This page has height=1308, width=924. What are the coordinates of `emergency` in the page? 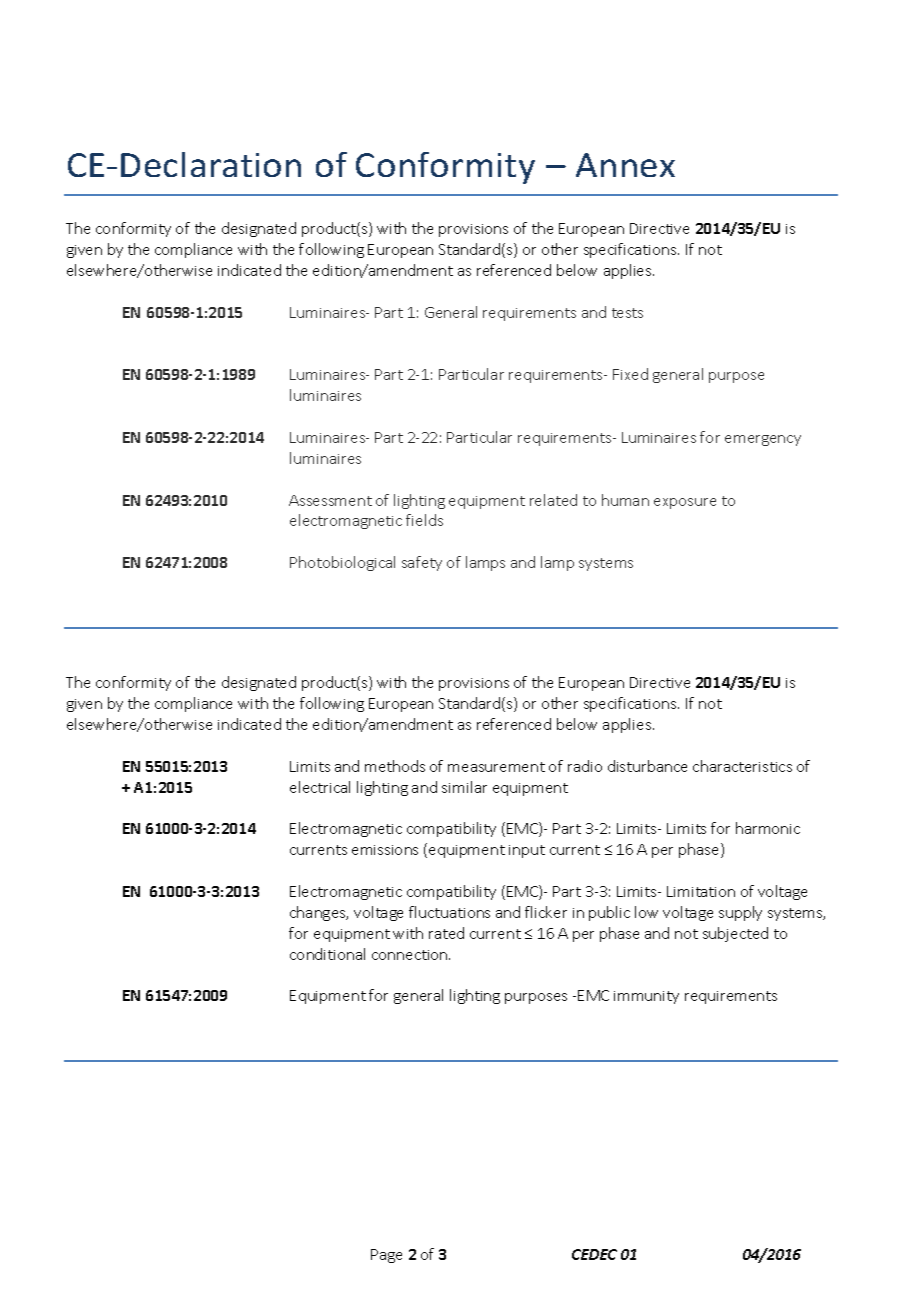 It's located at (763, 440).
